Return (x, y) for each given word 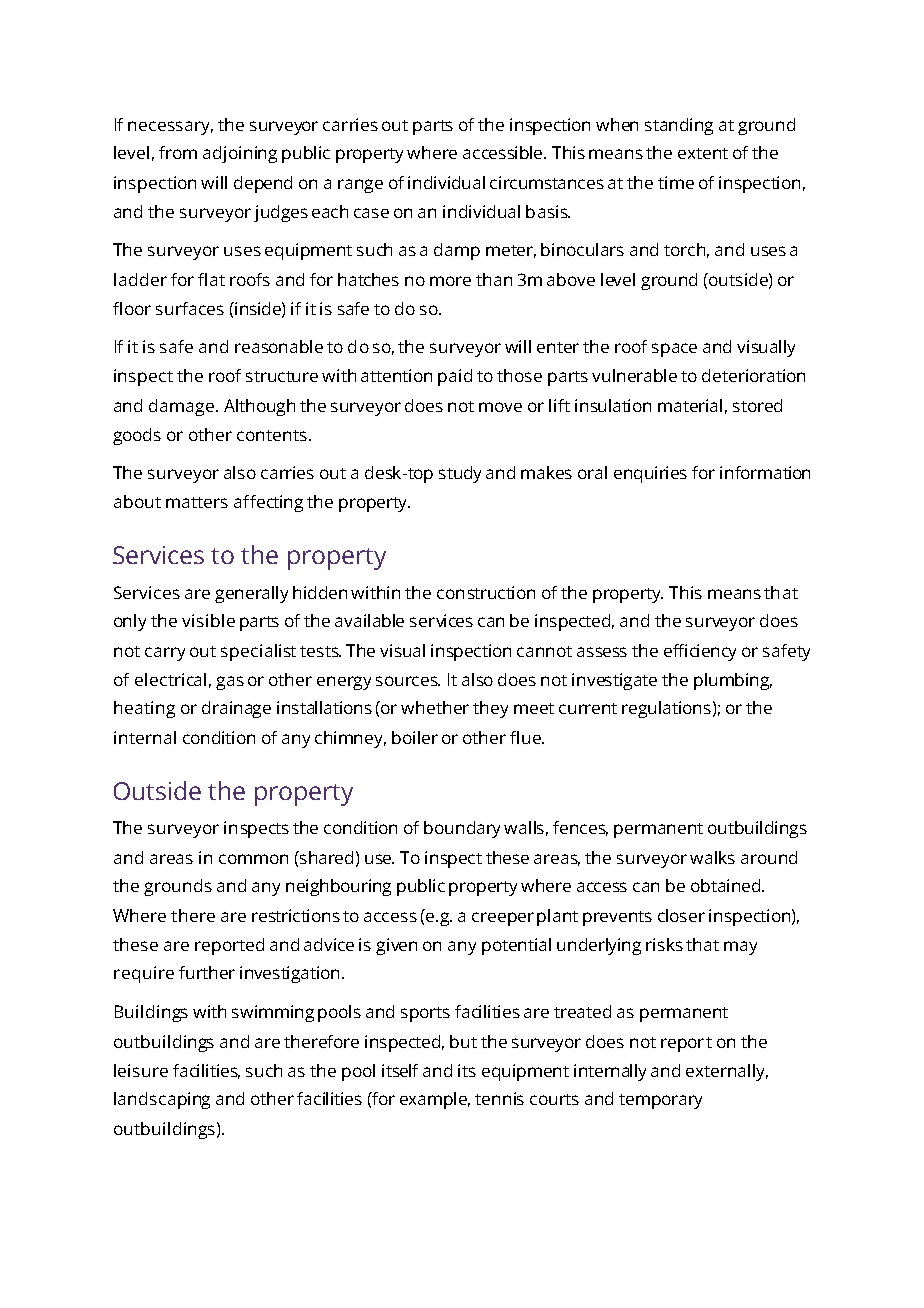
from (178, 152)
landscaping (162, 1100)
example (435, 1100)
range (360, 186)
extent (703, 153)
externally (727, 1072)
